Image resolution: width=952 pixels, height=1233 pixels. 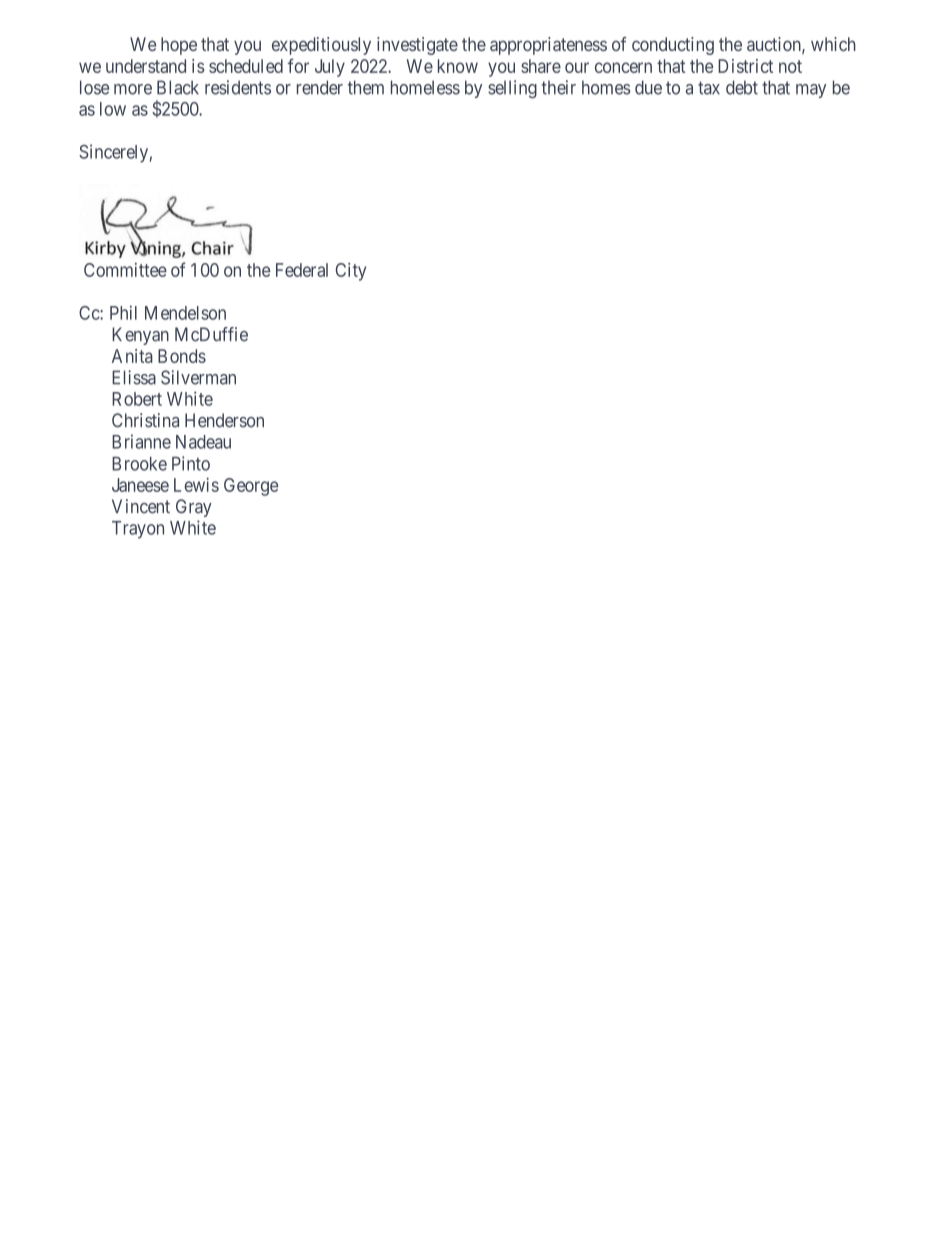 I want to click on hope, so click(x=179, y=46).
